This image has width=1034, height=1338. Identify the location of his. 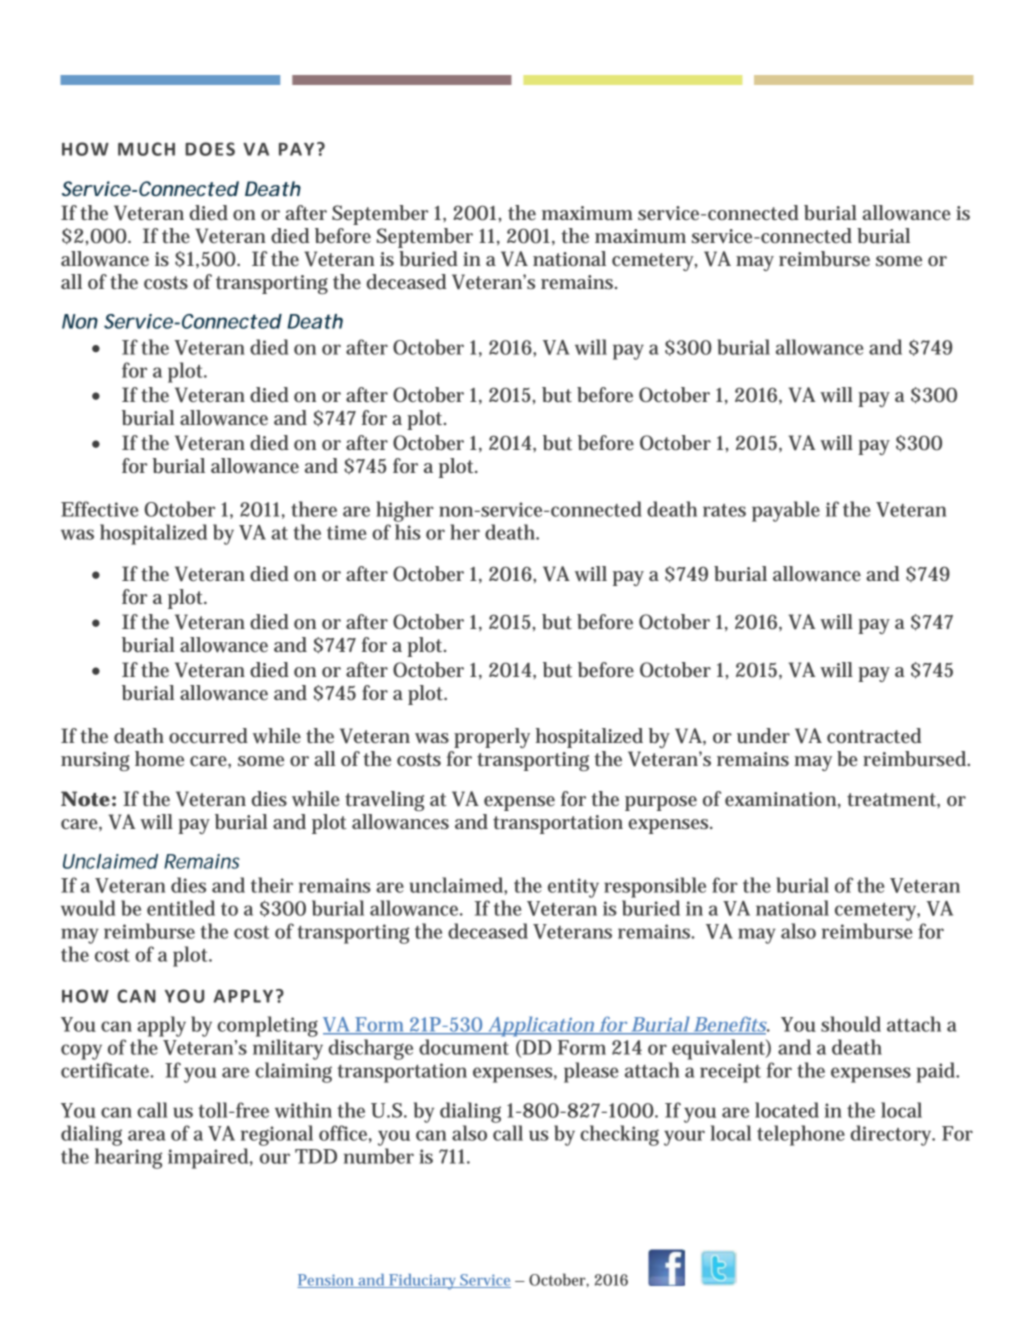
(408, 532).
